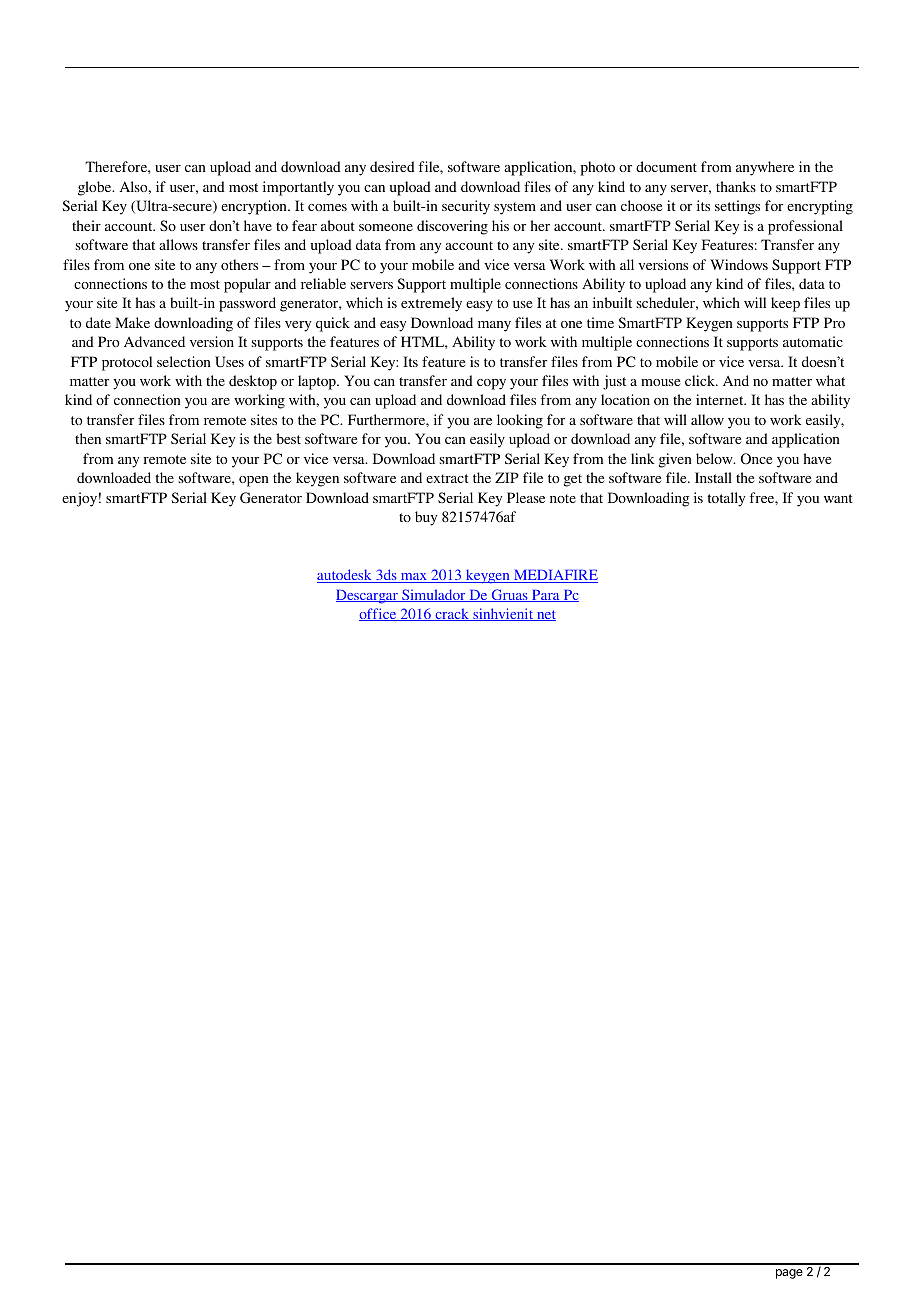 This screenshot has height=1308, width=924. Describe the element at coordinates (254, 481) in the screenshot. I see `open` at that location.
